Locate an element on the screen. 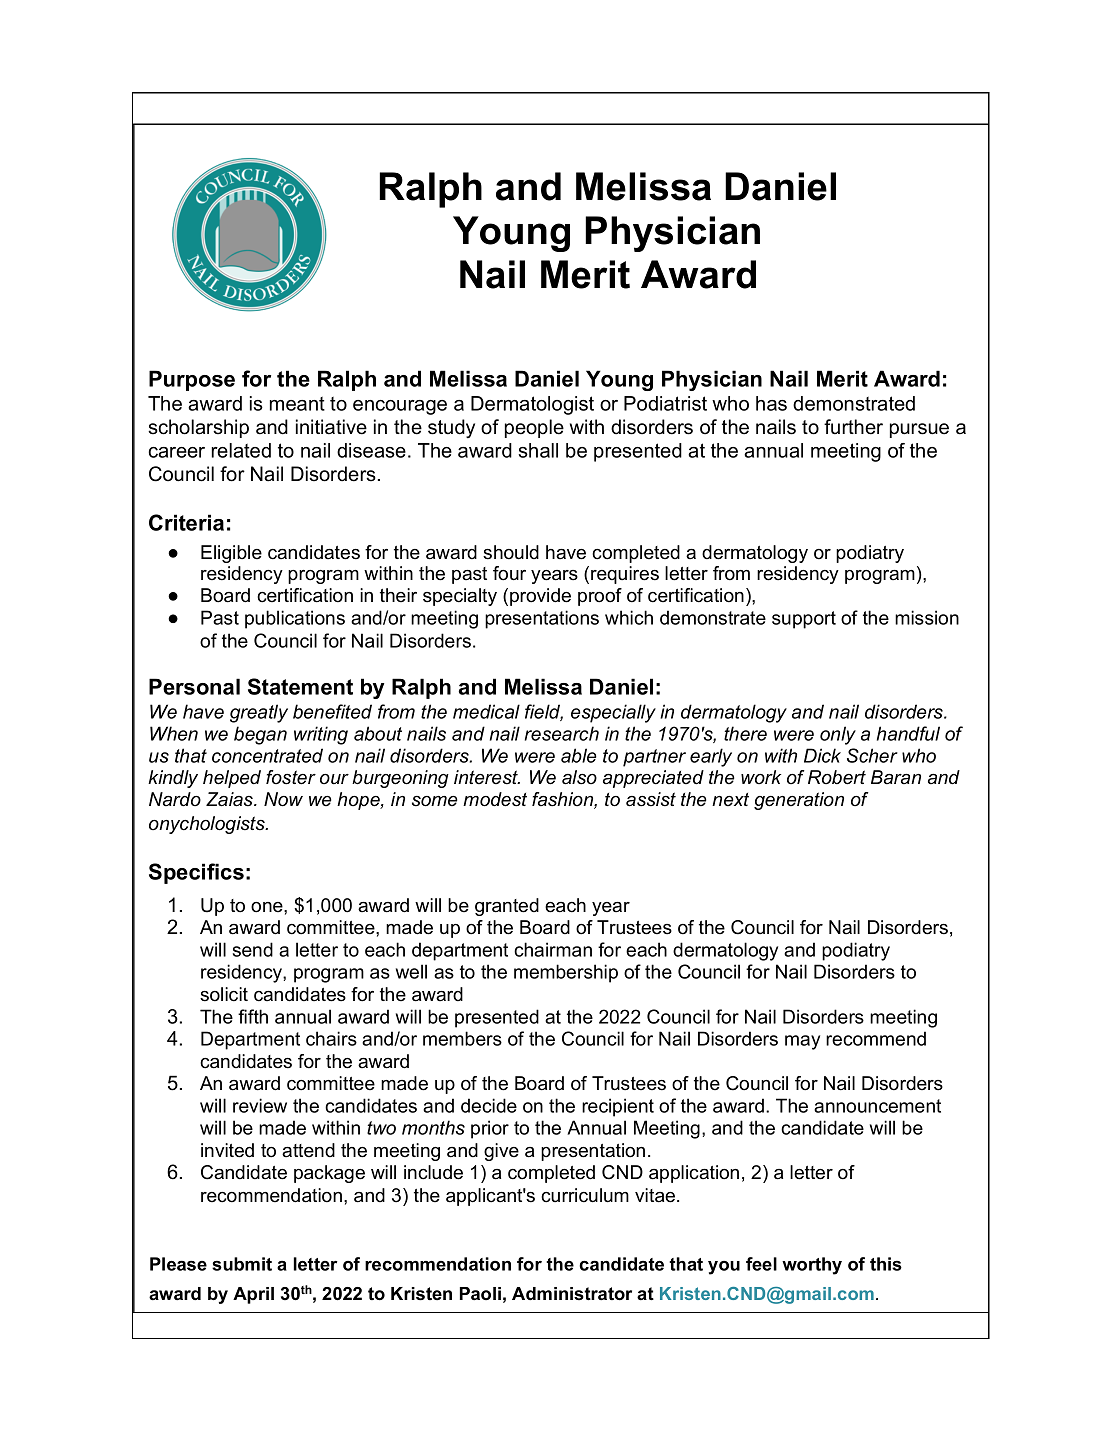 The width and height of the screenshot is (1120, 1449). Administrator is located at coordinates (572, 1294).
